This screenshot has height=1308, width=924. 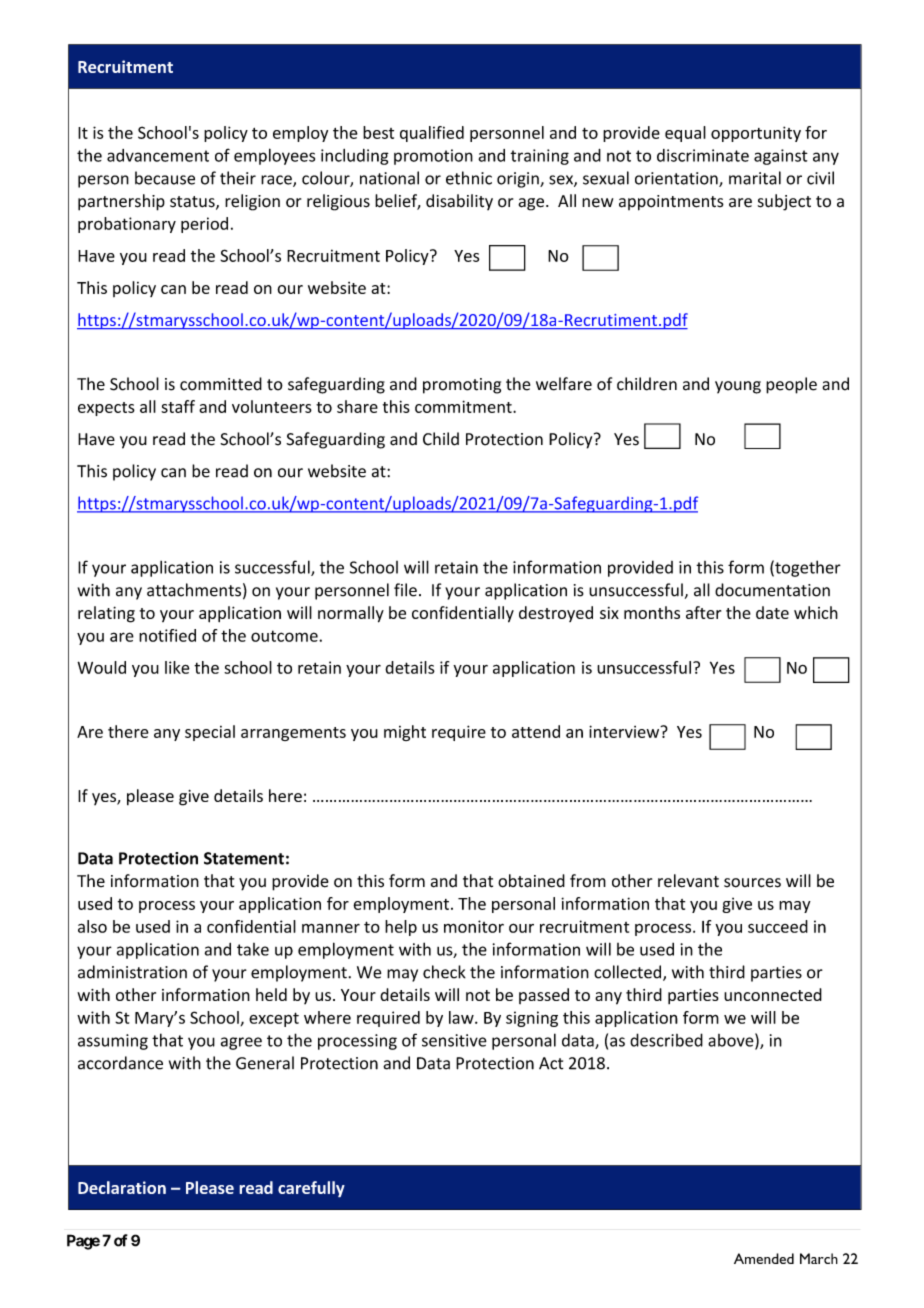 What do you see at coordinates (132, 972) in the screenshot?
I see `administration` at bounding box center [132, 972].
